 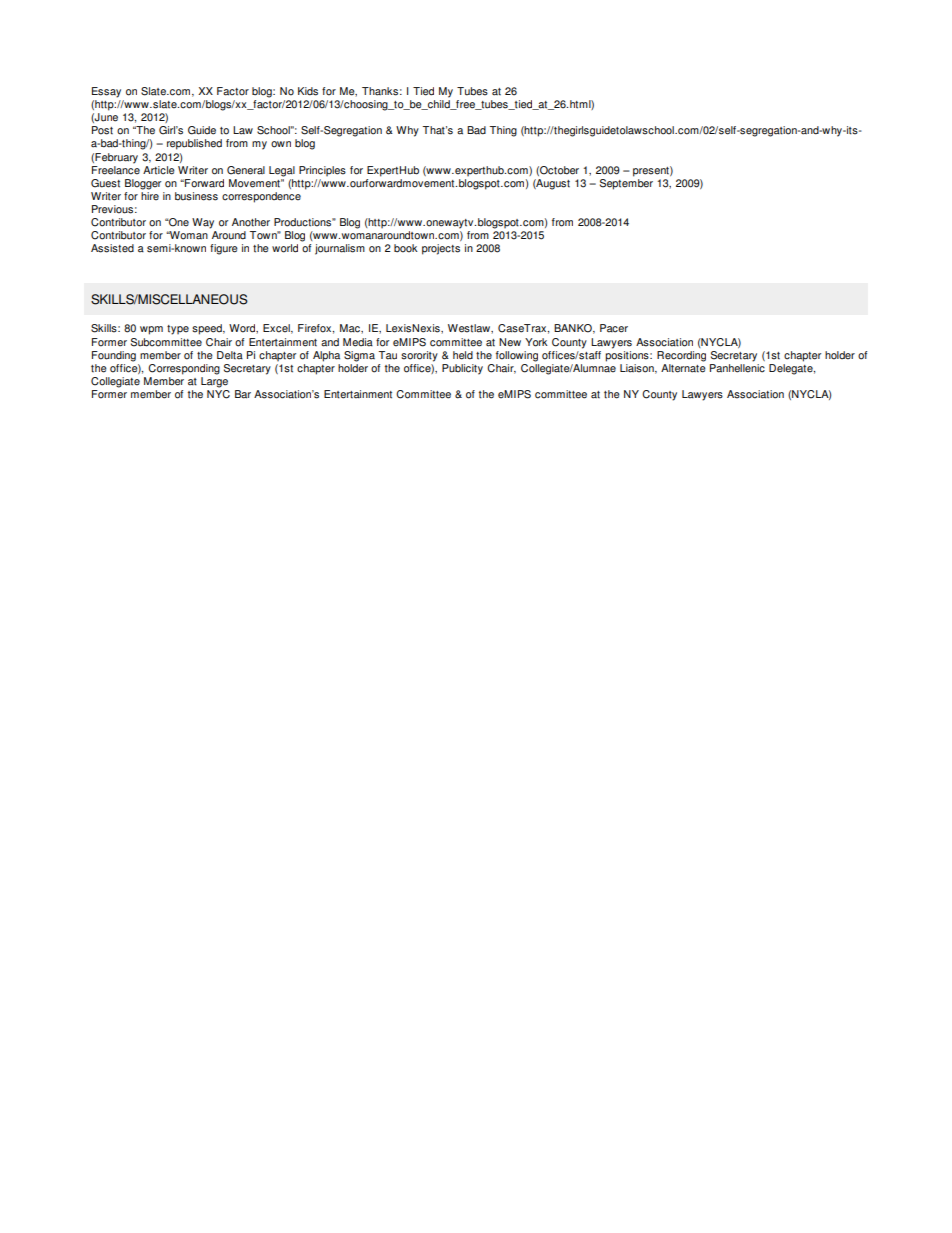 I want to click on type, so click(x=178, y=330).
